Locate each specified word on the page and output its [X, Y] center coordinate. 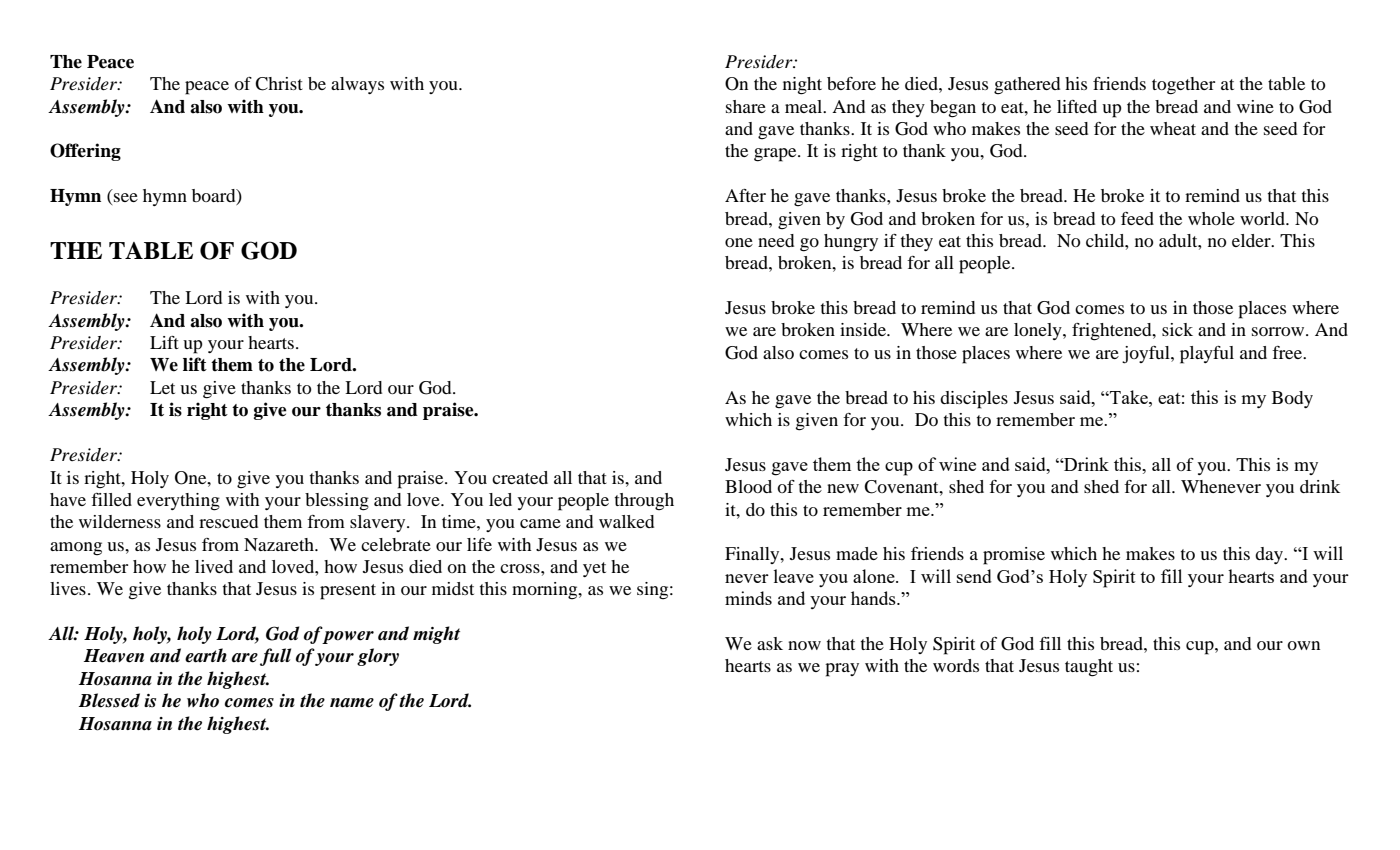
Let [162, 387]
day [1270, 555]
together [1183, 86]
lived [214, 566]
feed [1137, 218]
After [745, 195]
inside [864, 329]
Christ [279, 84]
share [746, 106]
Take [1129, 397]
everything [178, 502]
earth [206, 655]
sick [1177, 329]
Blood [748, 486]
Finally [753, 555]
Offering [85, 152]
